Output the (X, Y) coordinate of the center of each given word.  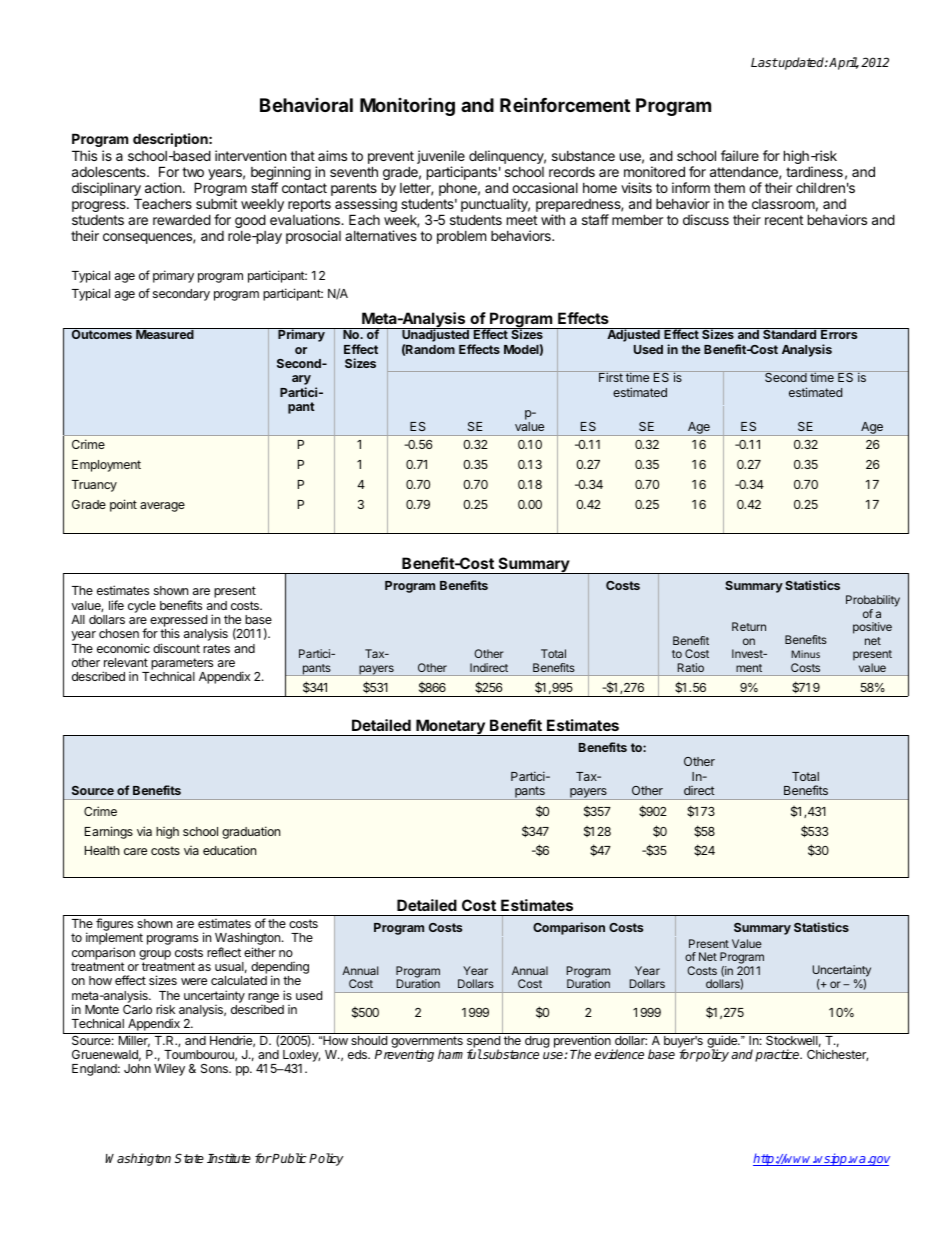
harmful (460, 1054)
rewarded (182, 219)
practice (778, 1055)
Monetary (450, 727)
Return (749, 626)
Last (764, 62)
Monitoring (407, 107)
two (193, 172)
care (135, 851)
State (189, 1158)
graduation (251, 832)
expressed (178, 622)
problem (461, 237)
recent (784, 220)
